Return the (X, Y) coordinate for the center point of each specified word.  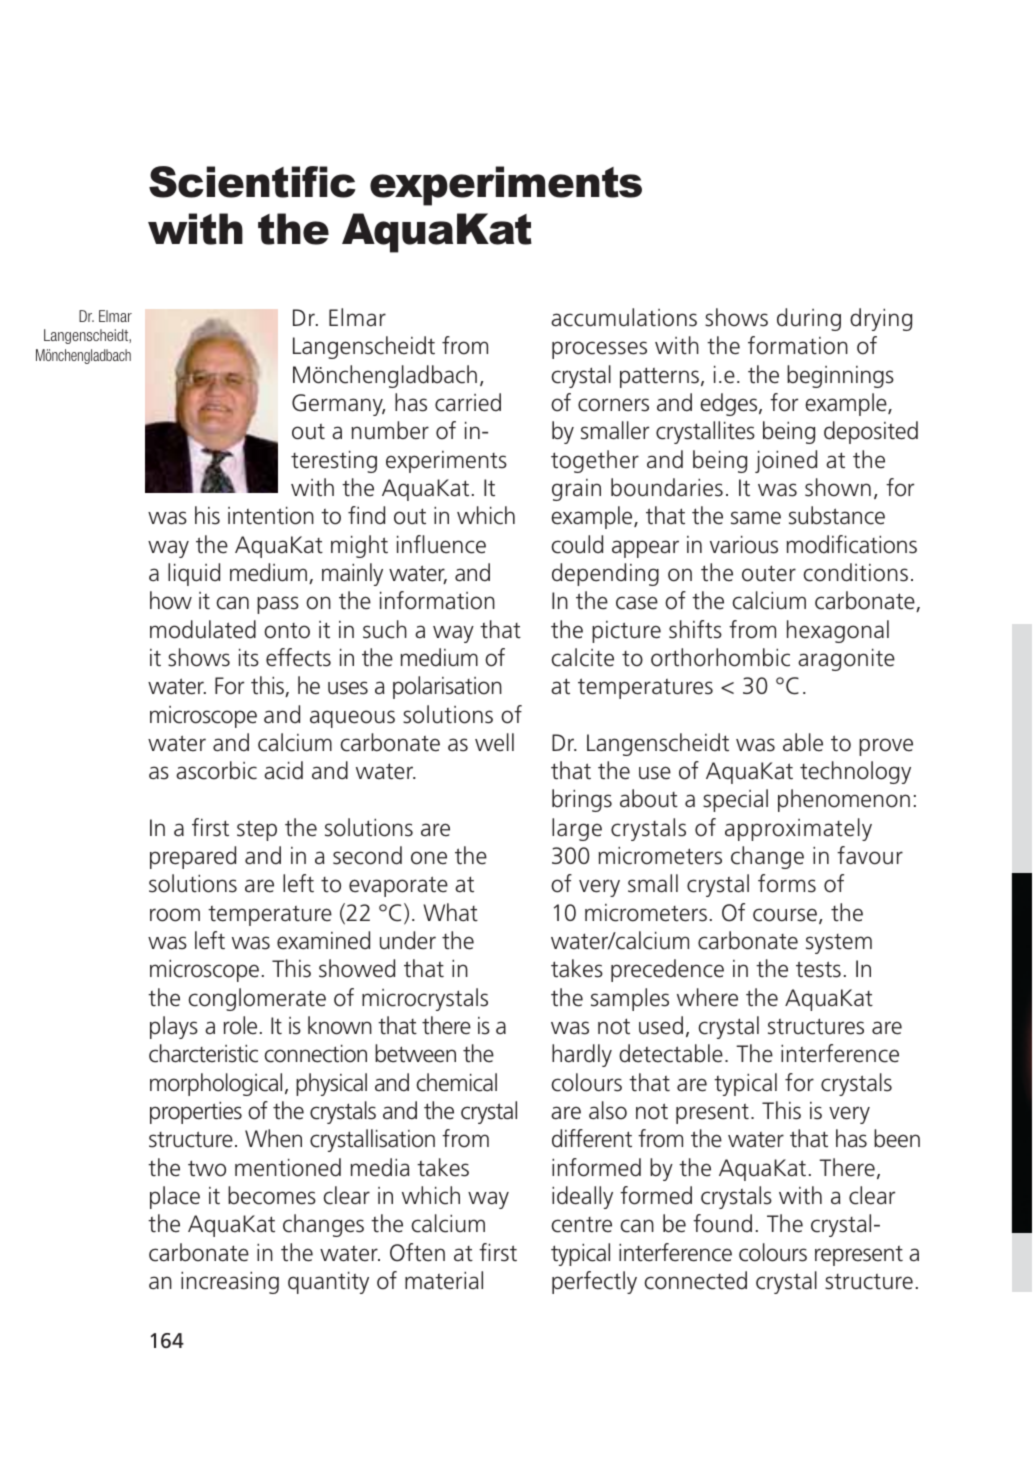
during (809, 319)
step (257, 830)
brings (582, 800)
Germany (338, 405)
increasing (230, 1283)
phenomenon (844, 800)
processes (599, 350)
